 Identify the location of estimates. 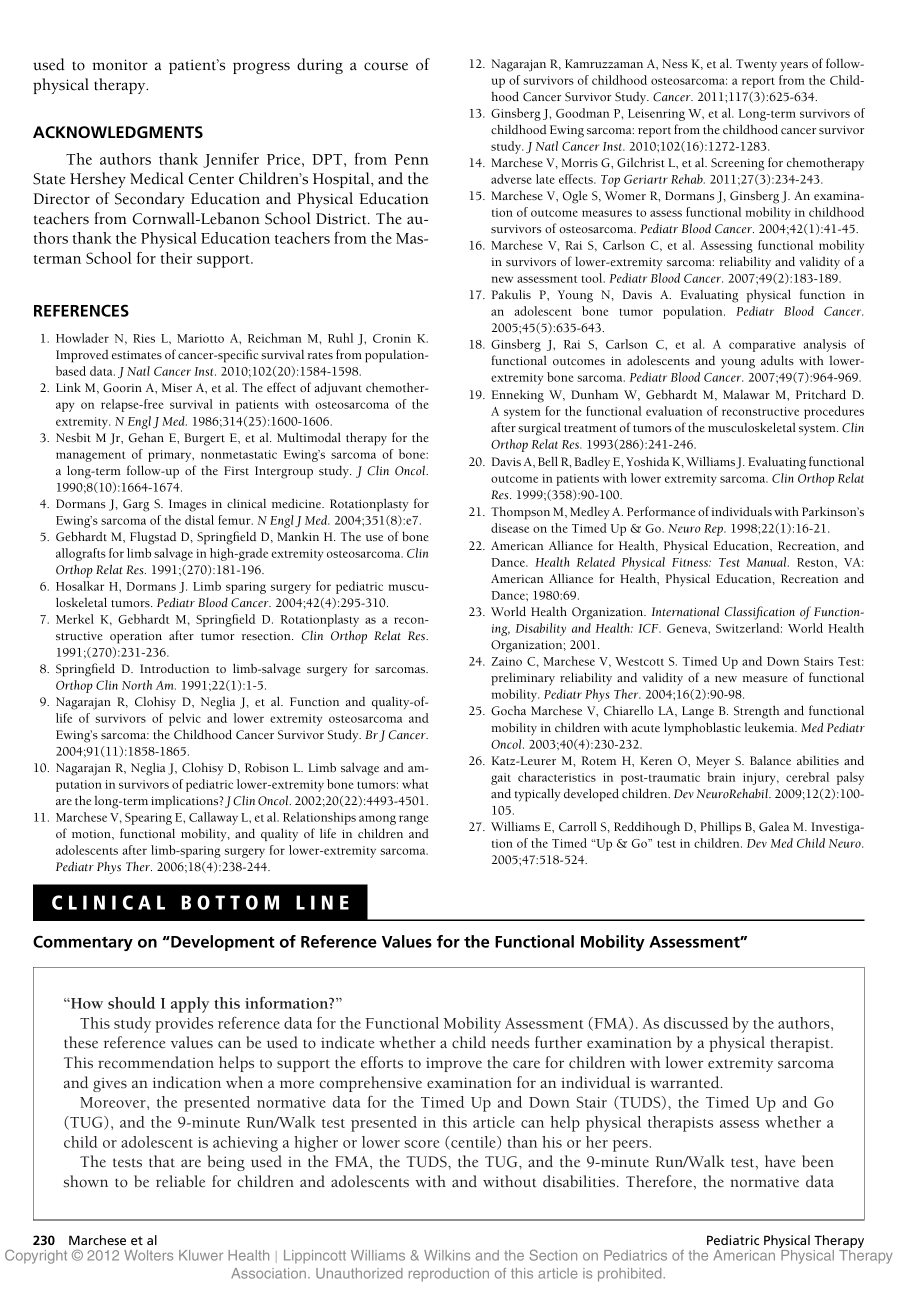
(137, 355).
